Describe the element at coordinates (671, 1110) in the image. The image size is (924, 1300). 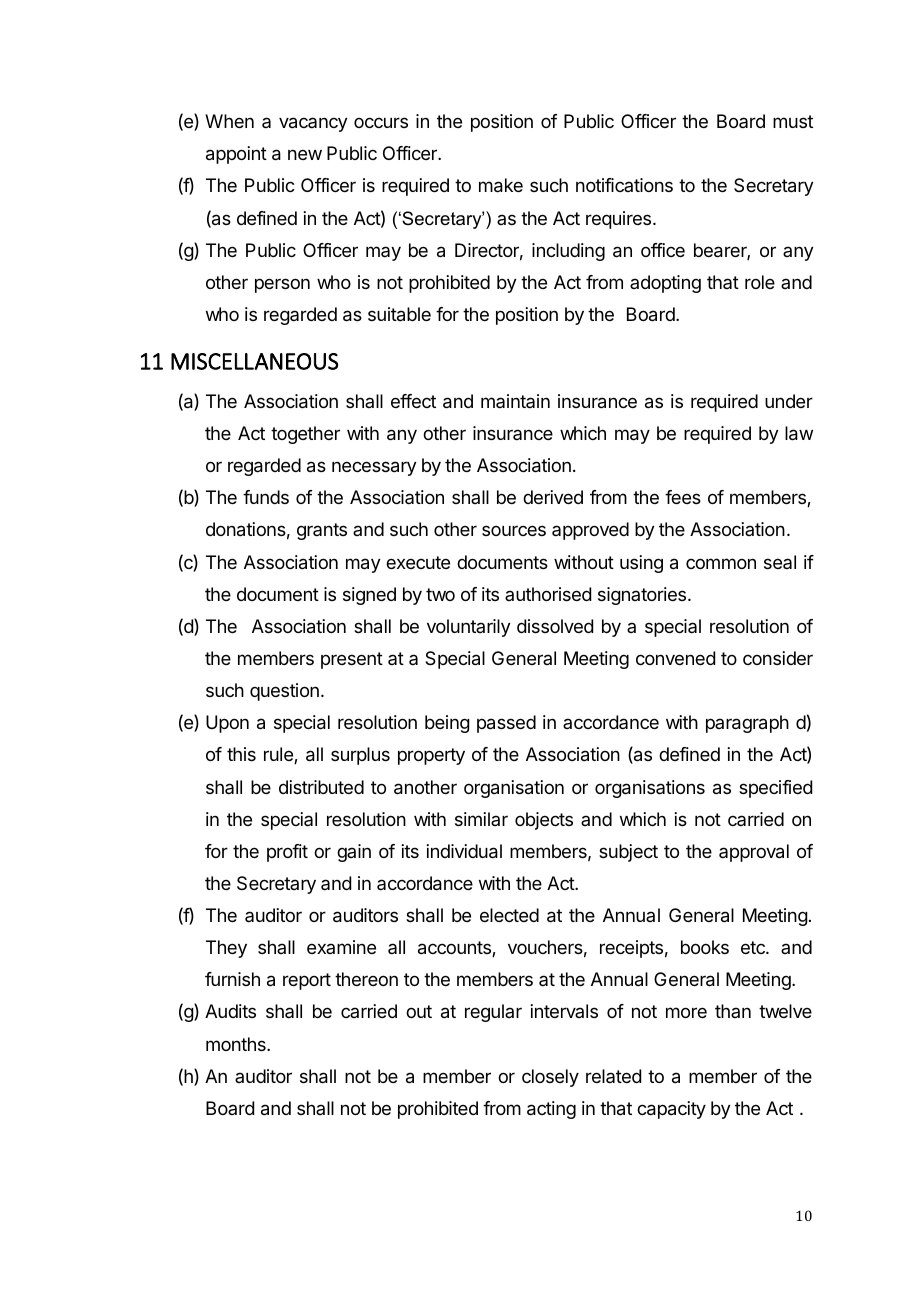
I see `capacity` at that location.
